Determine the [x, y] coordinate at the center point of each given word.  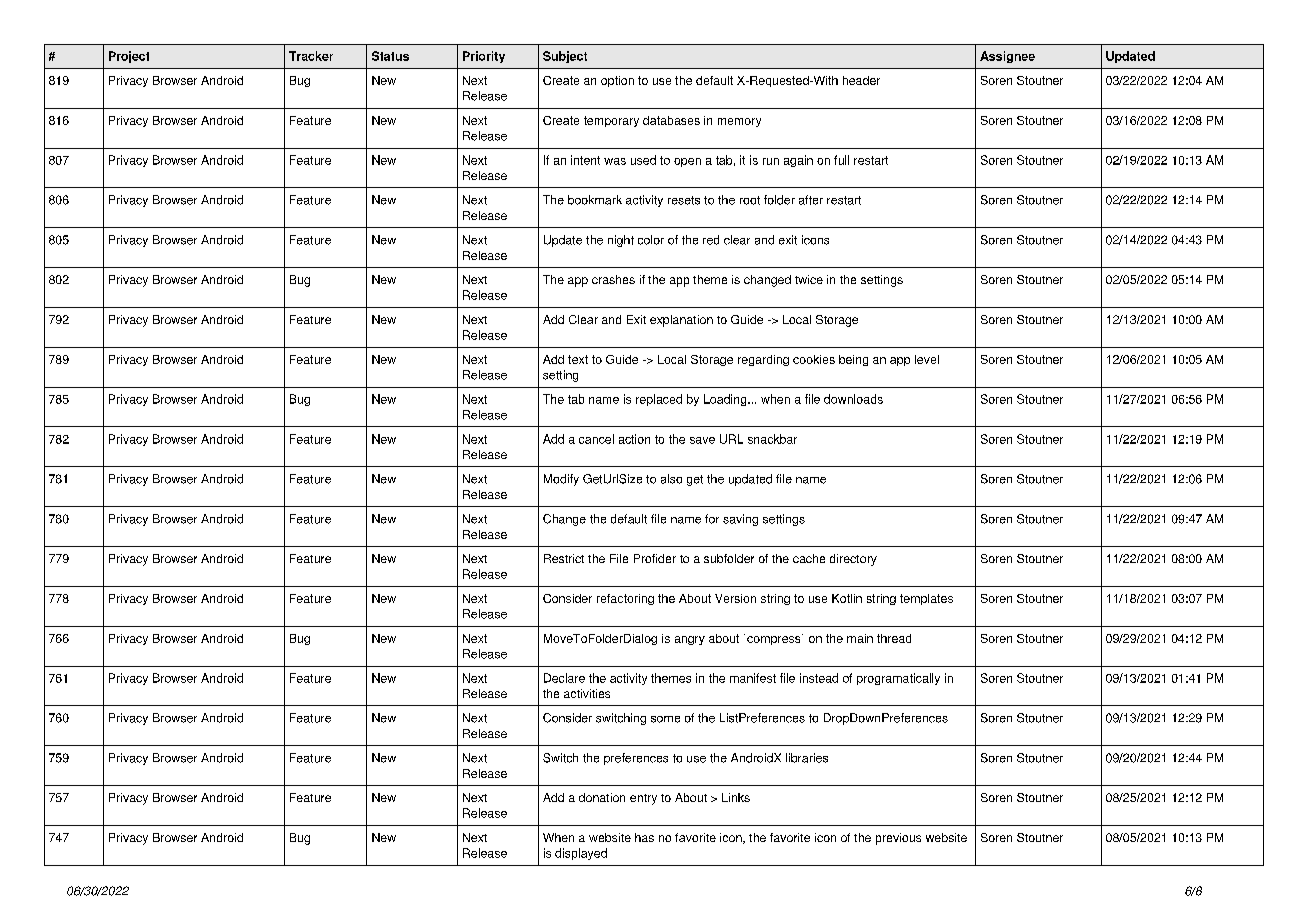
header [861, 80]
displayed [581, 854]
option [617, 81]
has [644, 837]
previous [898, 839]
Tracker [311, 56]
